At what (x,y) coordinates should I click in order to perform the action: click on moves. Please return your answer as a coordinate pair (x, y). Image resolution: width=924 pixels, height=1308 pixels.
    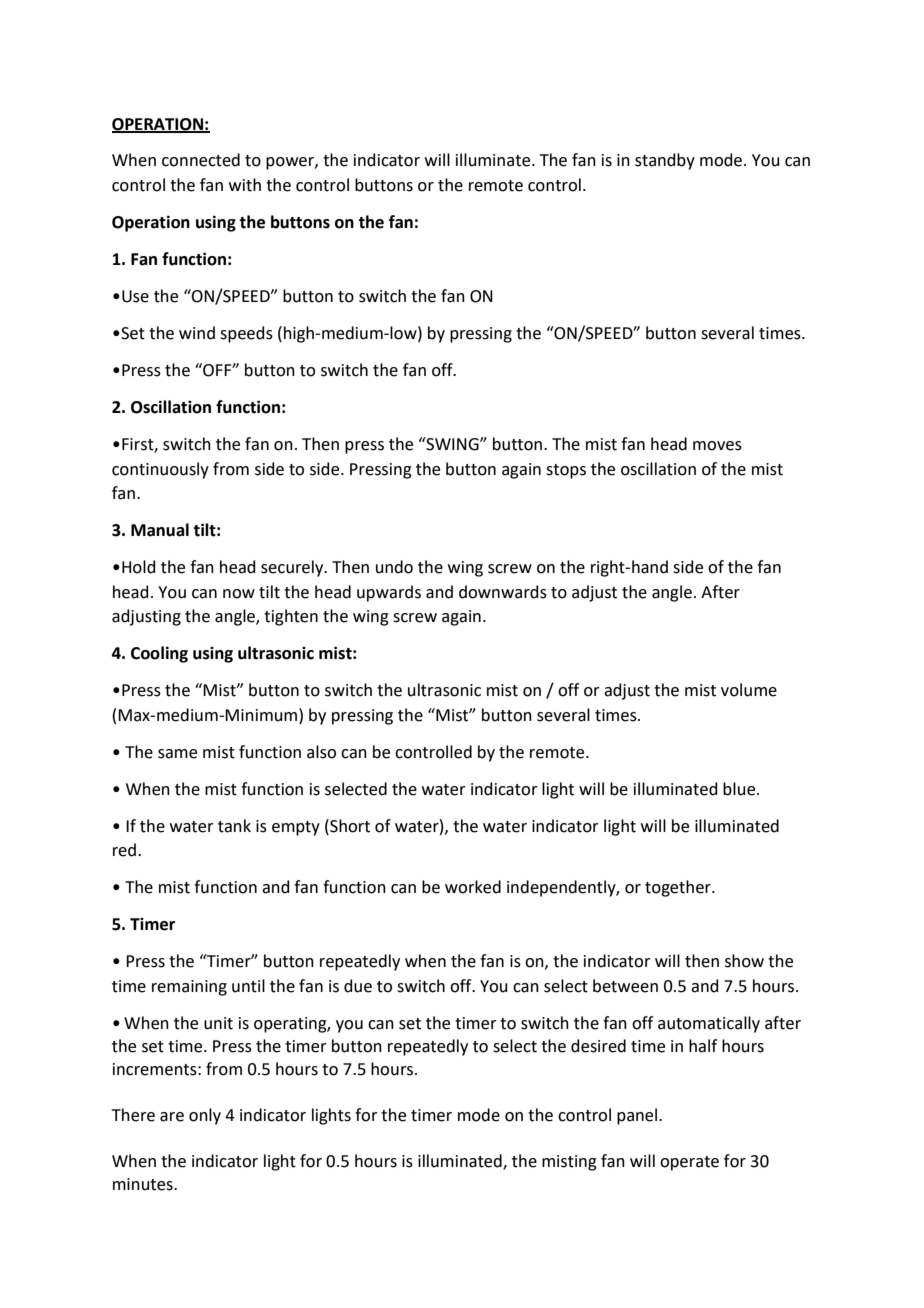
    Looking at the image, I should click on (717, 446).
